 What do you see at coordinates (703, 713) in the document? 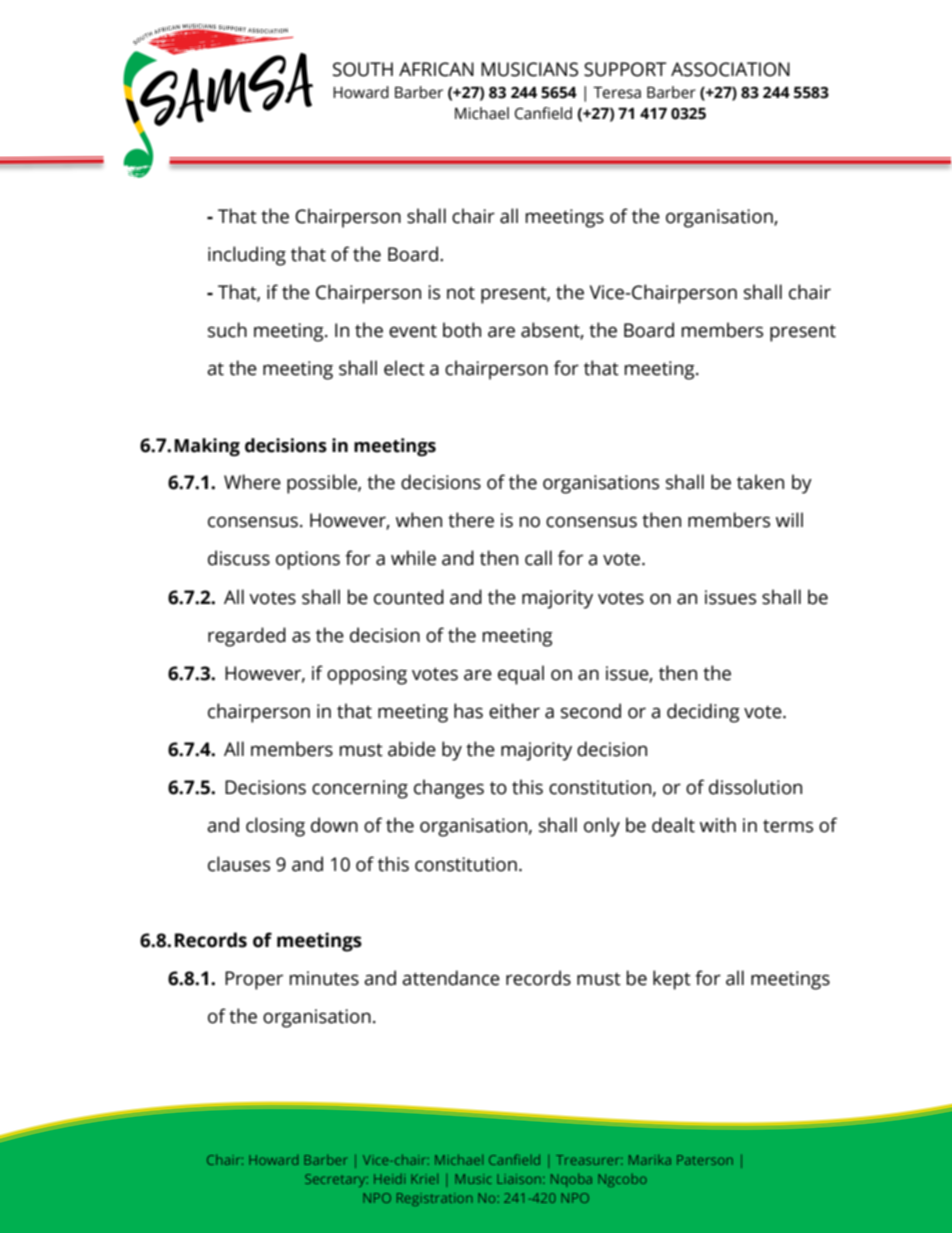
I see `deciding` at bounding box center [703, 713].
